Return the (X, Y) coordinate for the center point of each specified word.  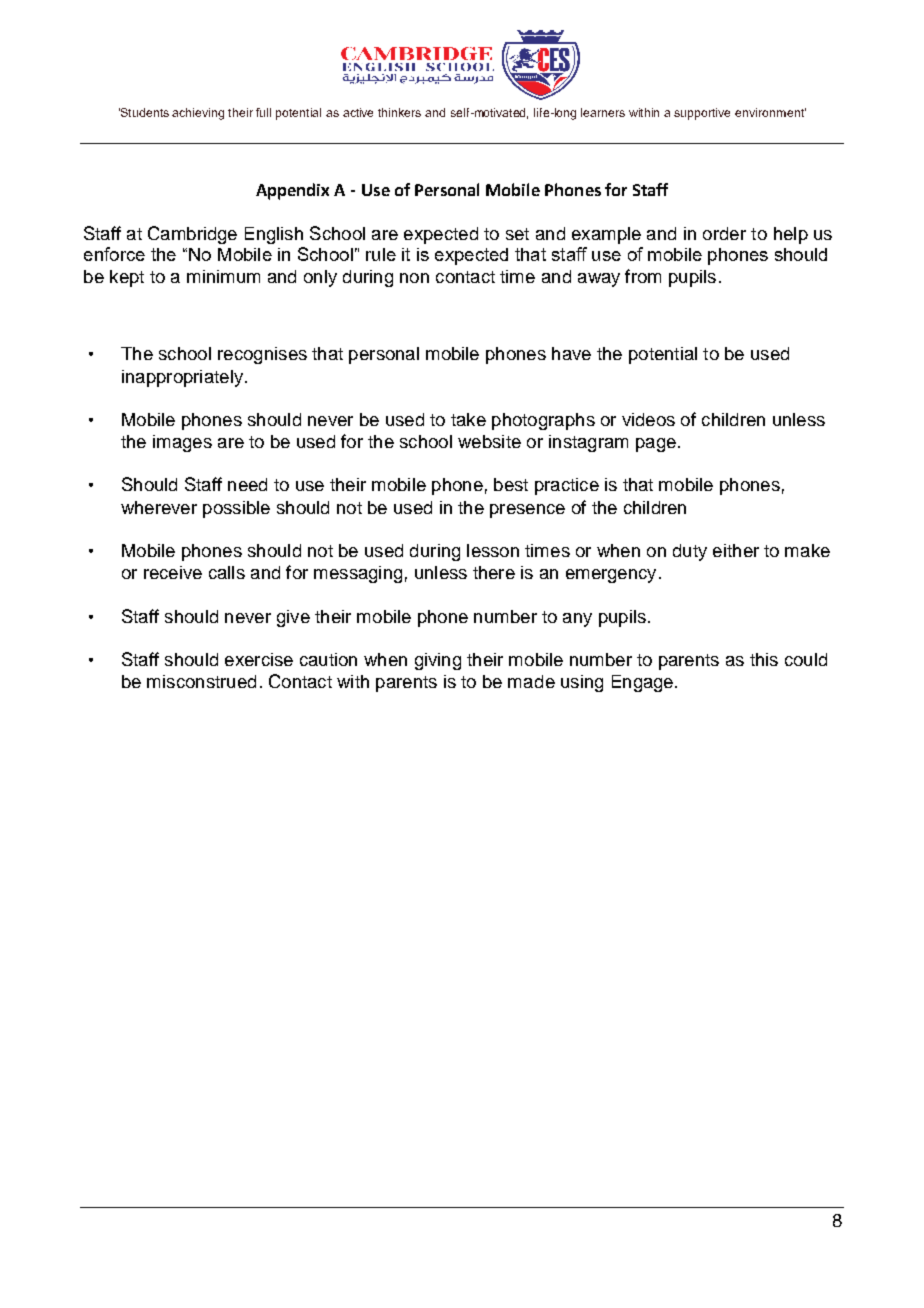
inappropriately (182, 378)
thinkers (399, 112)
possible (236, 509)
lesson (493, 550)
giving (438, 661)
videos (648, 419)
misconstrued (201, 681)
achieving (198, 114)
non (414, 278)
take (468, 419)
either (736, 550)
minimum (223, 276)
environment (770, 112)
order (724, 233)
